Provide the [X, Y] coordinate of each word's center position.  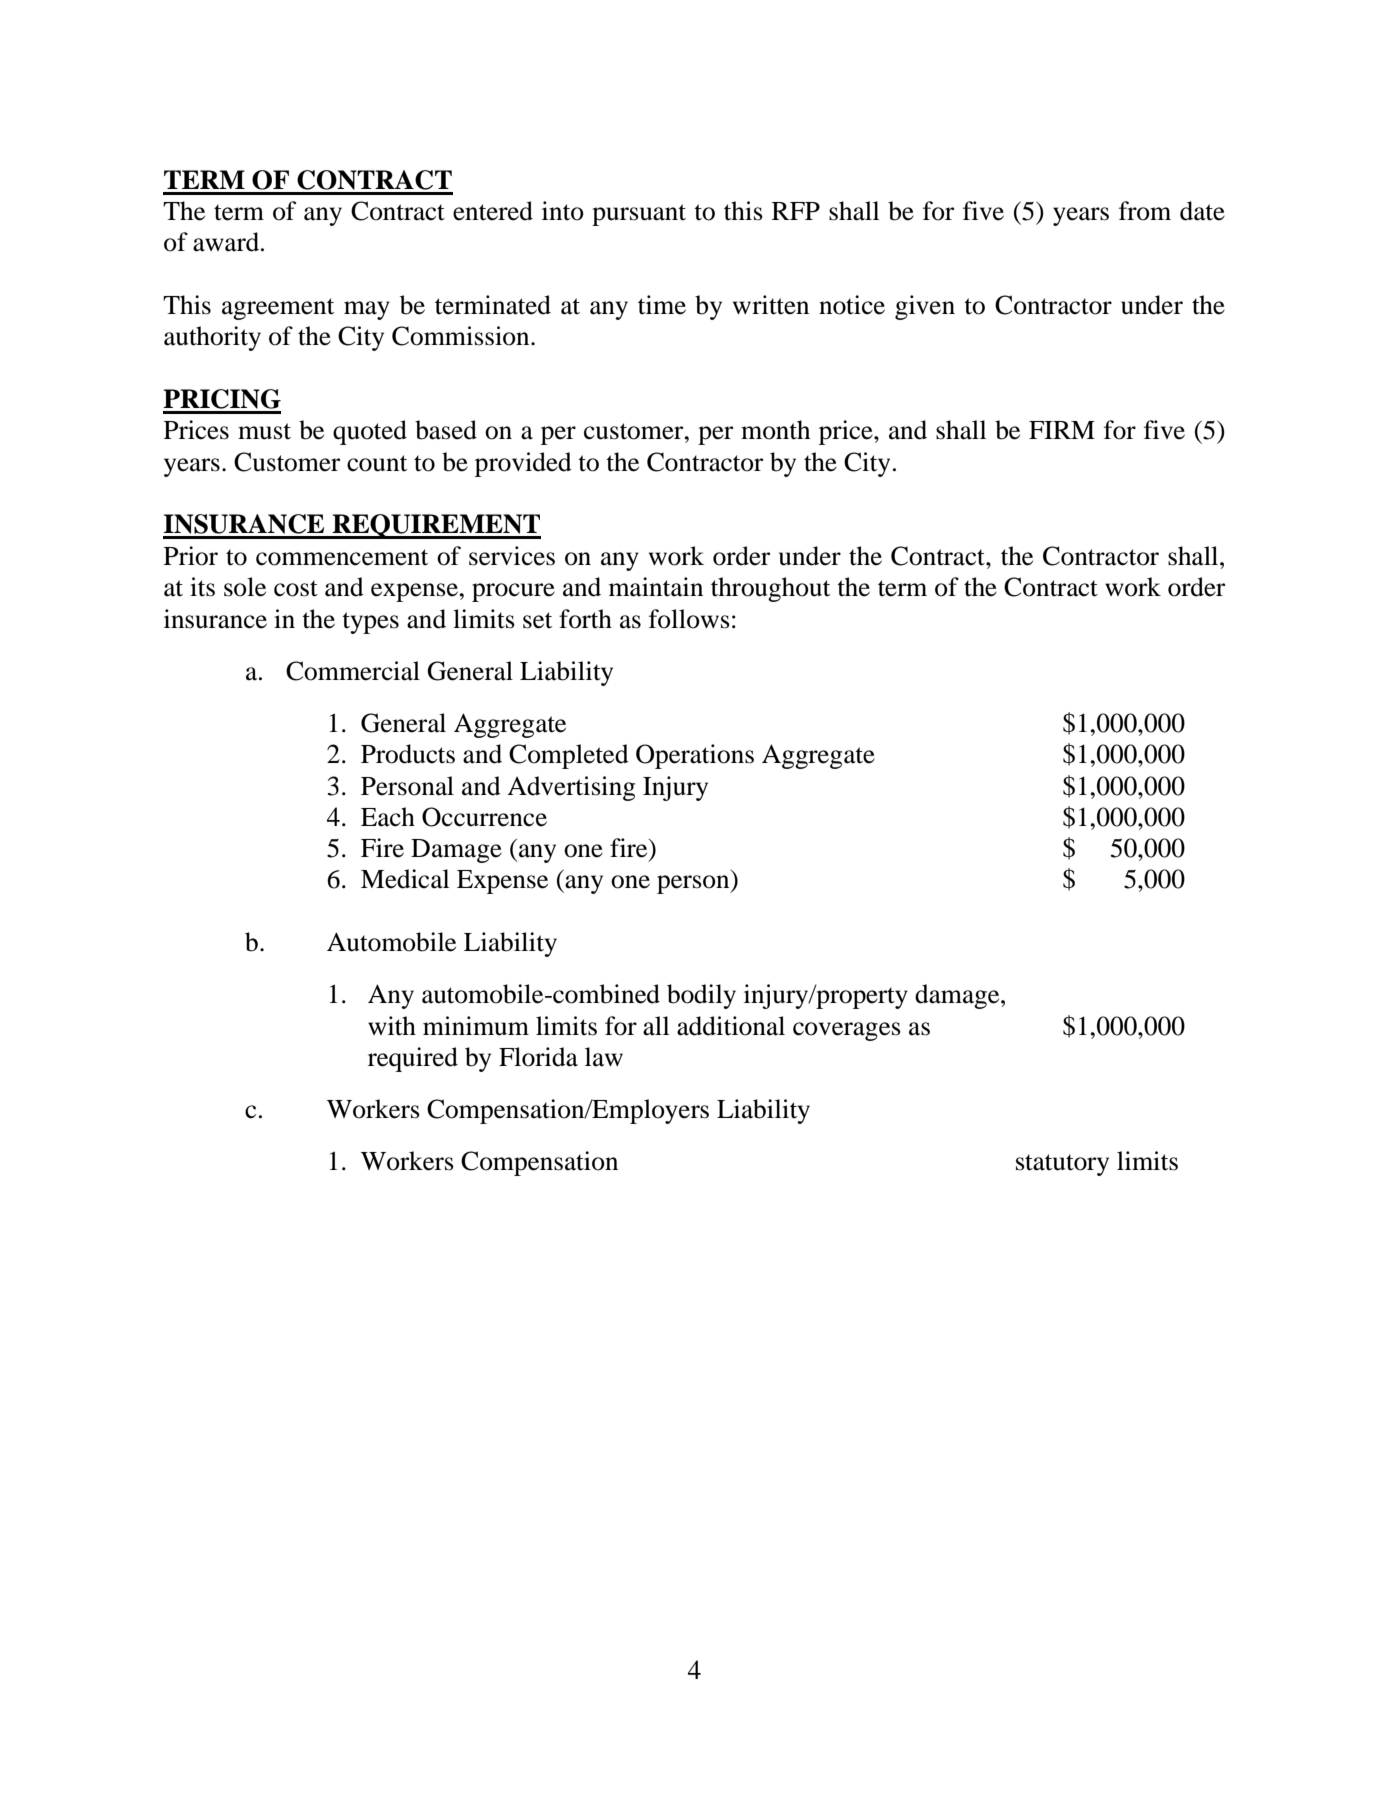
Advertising [571, 788]
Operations [695, 756]
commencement [342, 557]
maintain [656, 587]
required [413, 1059]
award [227, 242]
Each [388, 817]
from [1145, 211]
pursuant [639, 215]
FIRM [1062, 430]
